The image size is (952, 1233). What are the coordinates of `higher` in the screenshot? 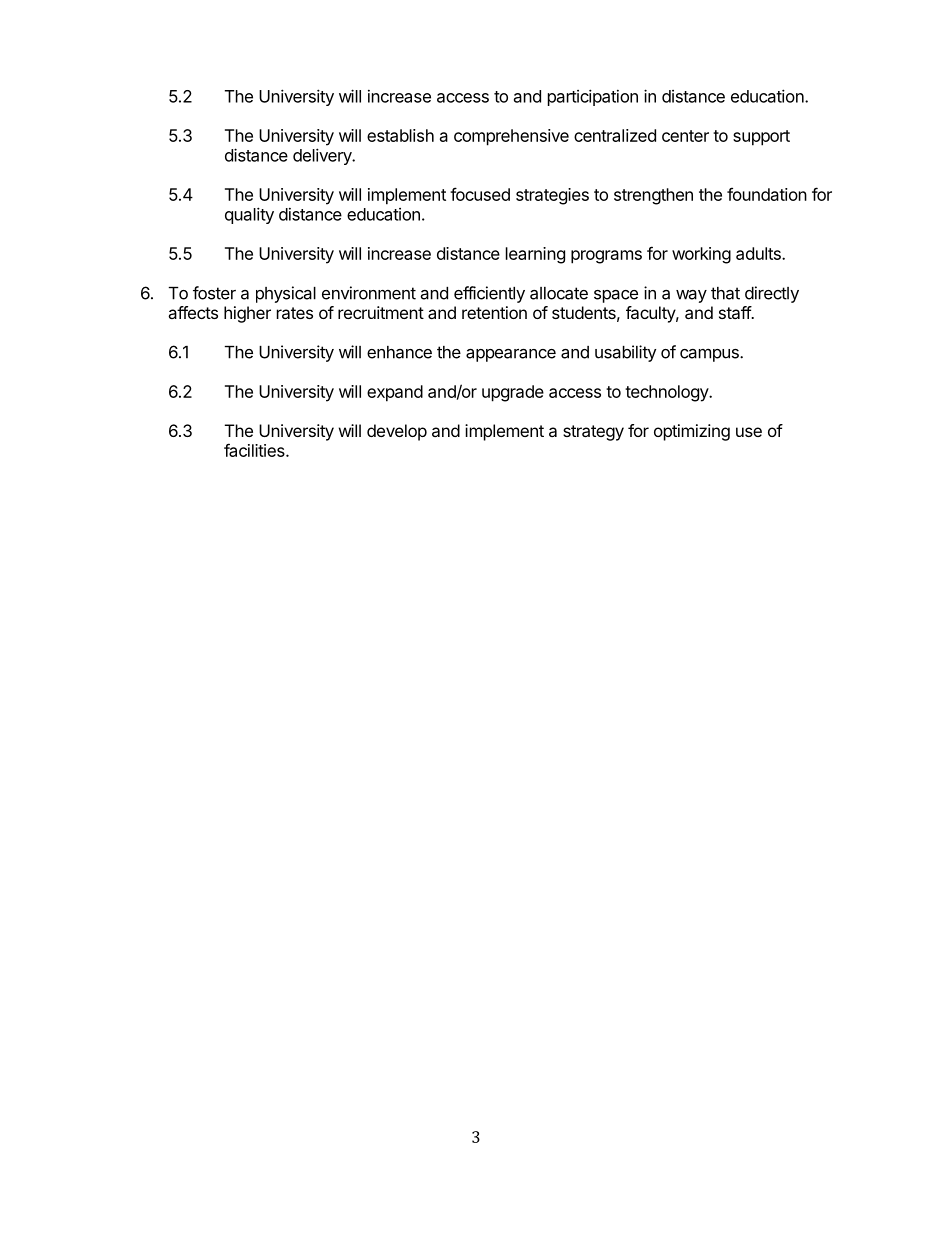 It's located at (247, 314).
